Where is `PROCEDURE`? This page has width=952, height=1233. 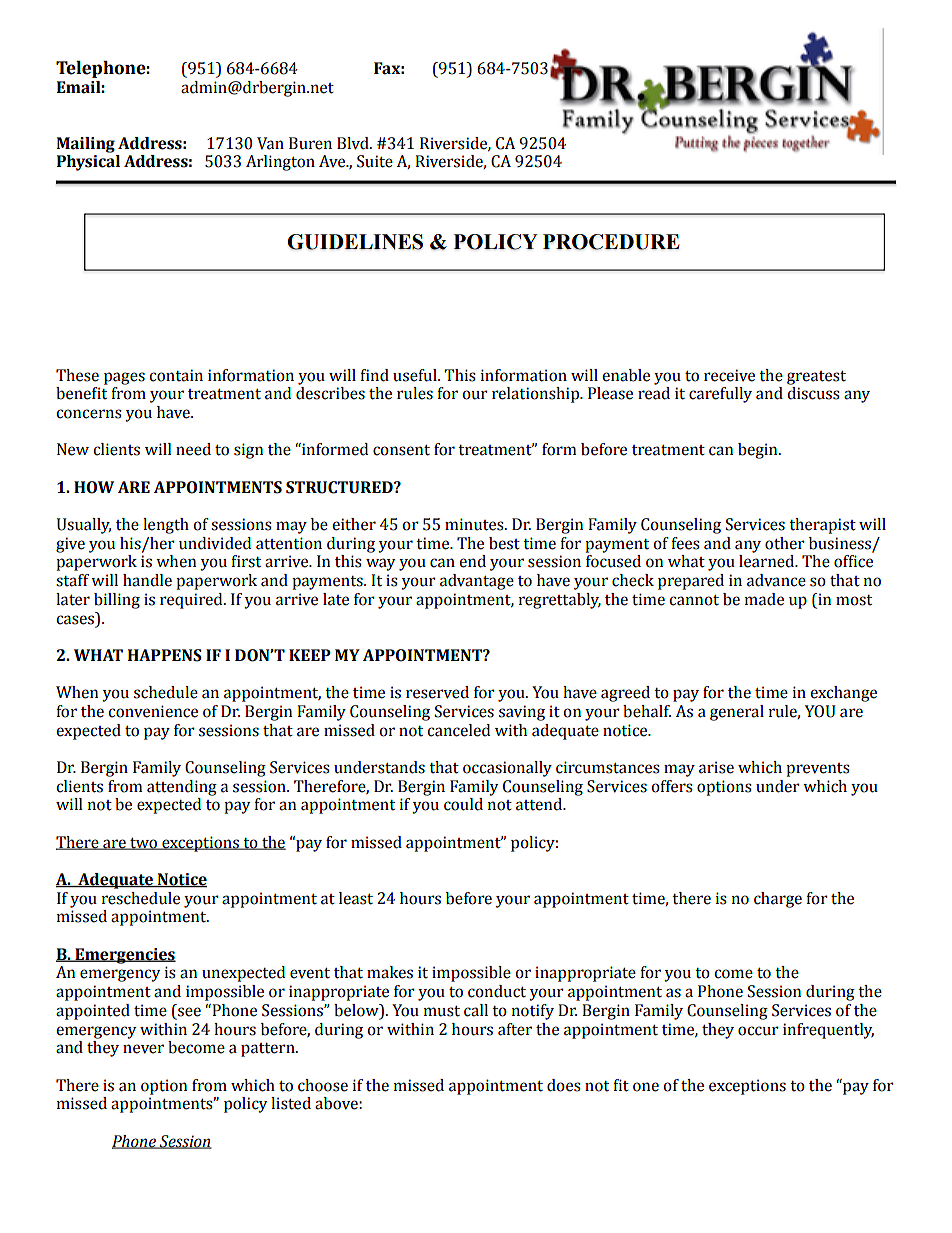
PROCEDURE is located at coordinates (611, 242).
